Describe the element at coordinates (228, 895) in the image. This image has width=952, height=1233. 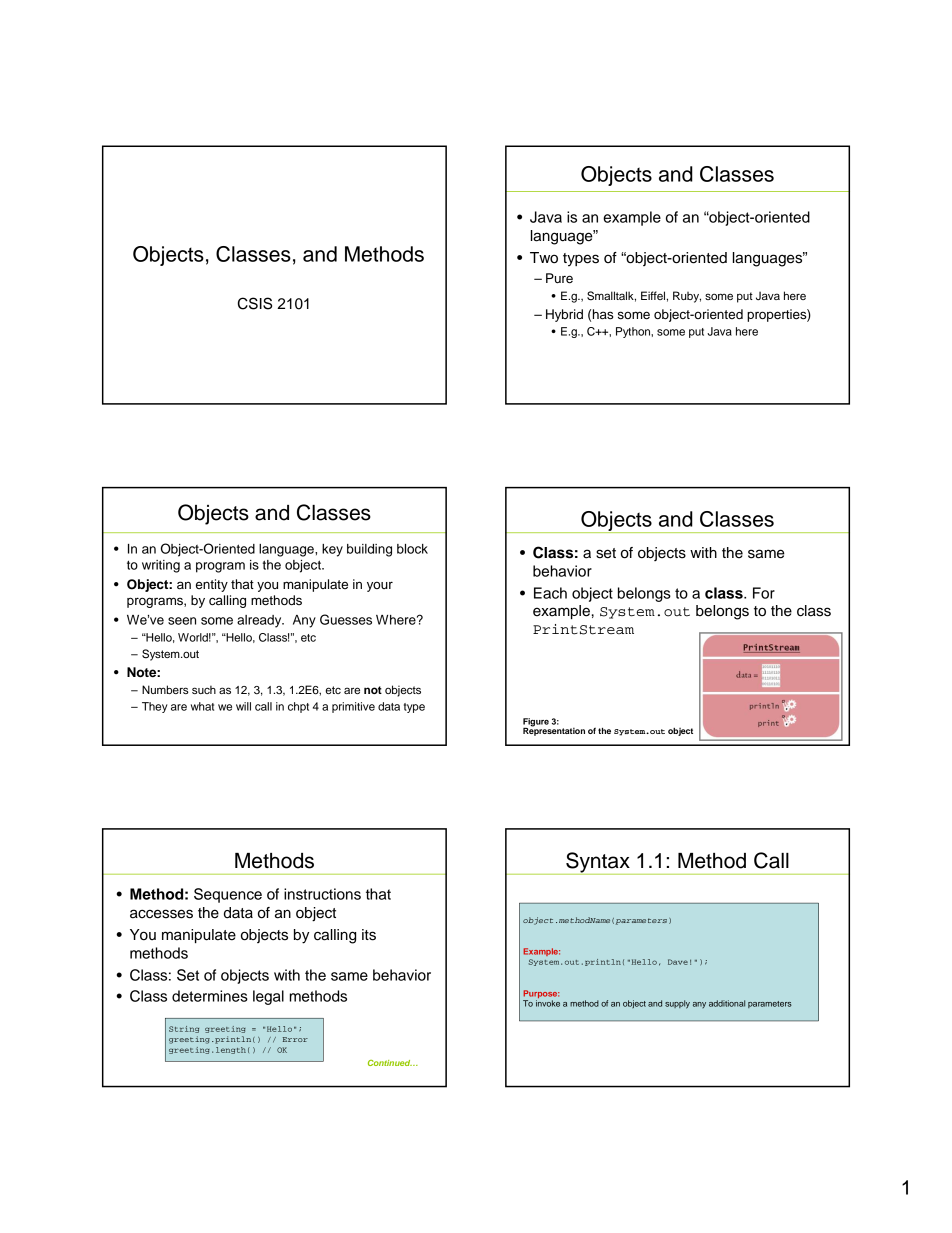
I see `Sequence` at that location.
